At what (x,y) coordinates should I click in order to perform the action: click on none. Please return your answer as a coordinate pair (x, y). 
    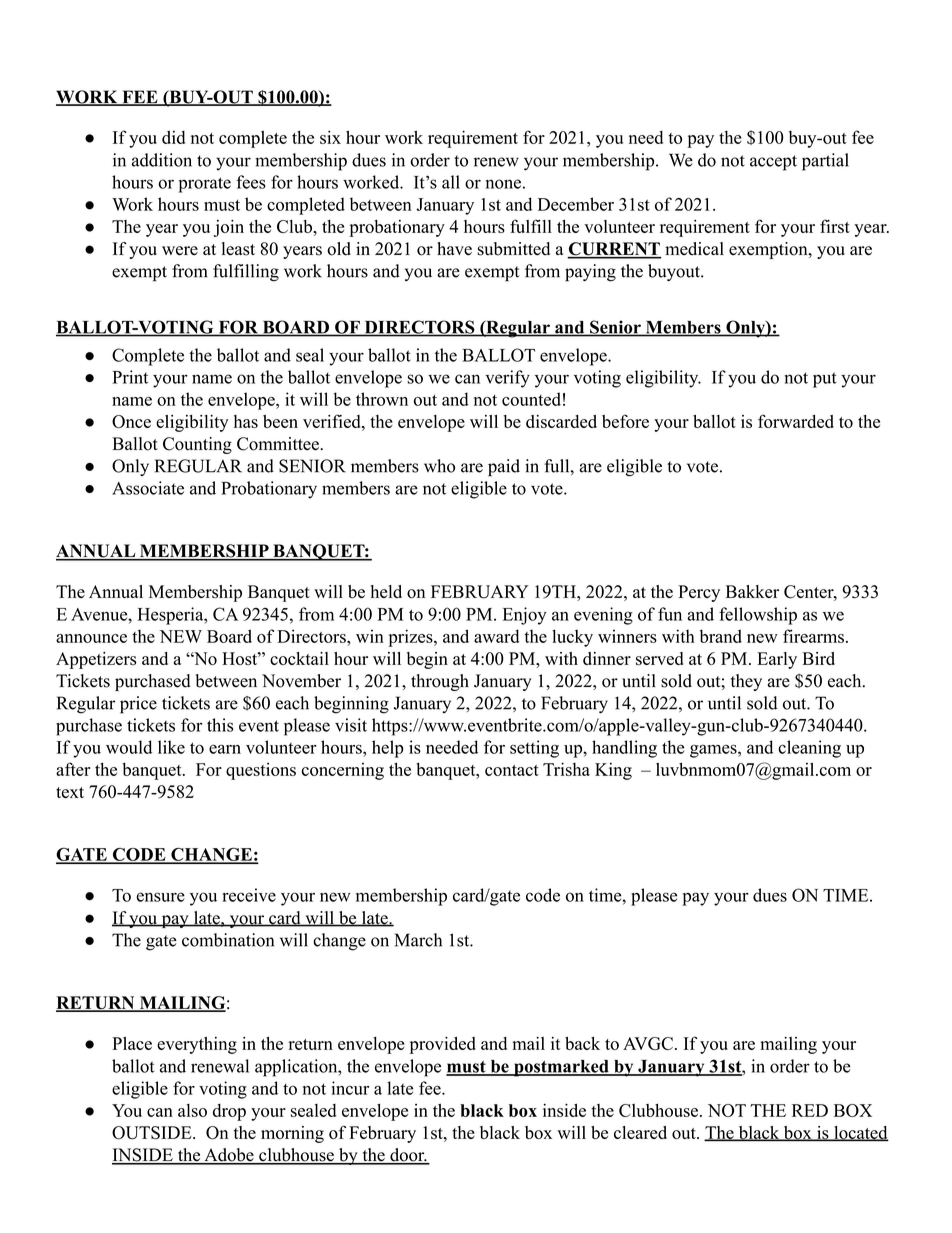
    Looking at the image, I should click on (503, 184).
